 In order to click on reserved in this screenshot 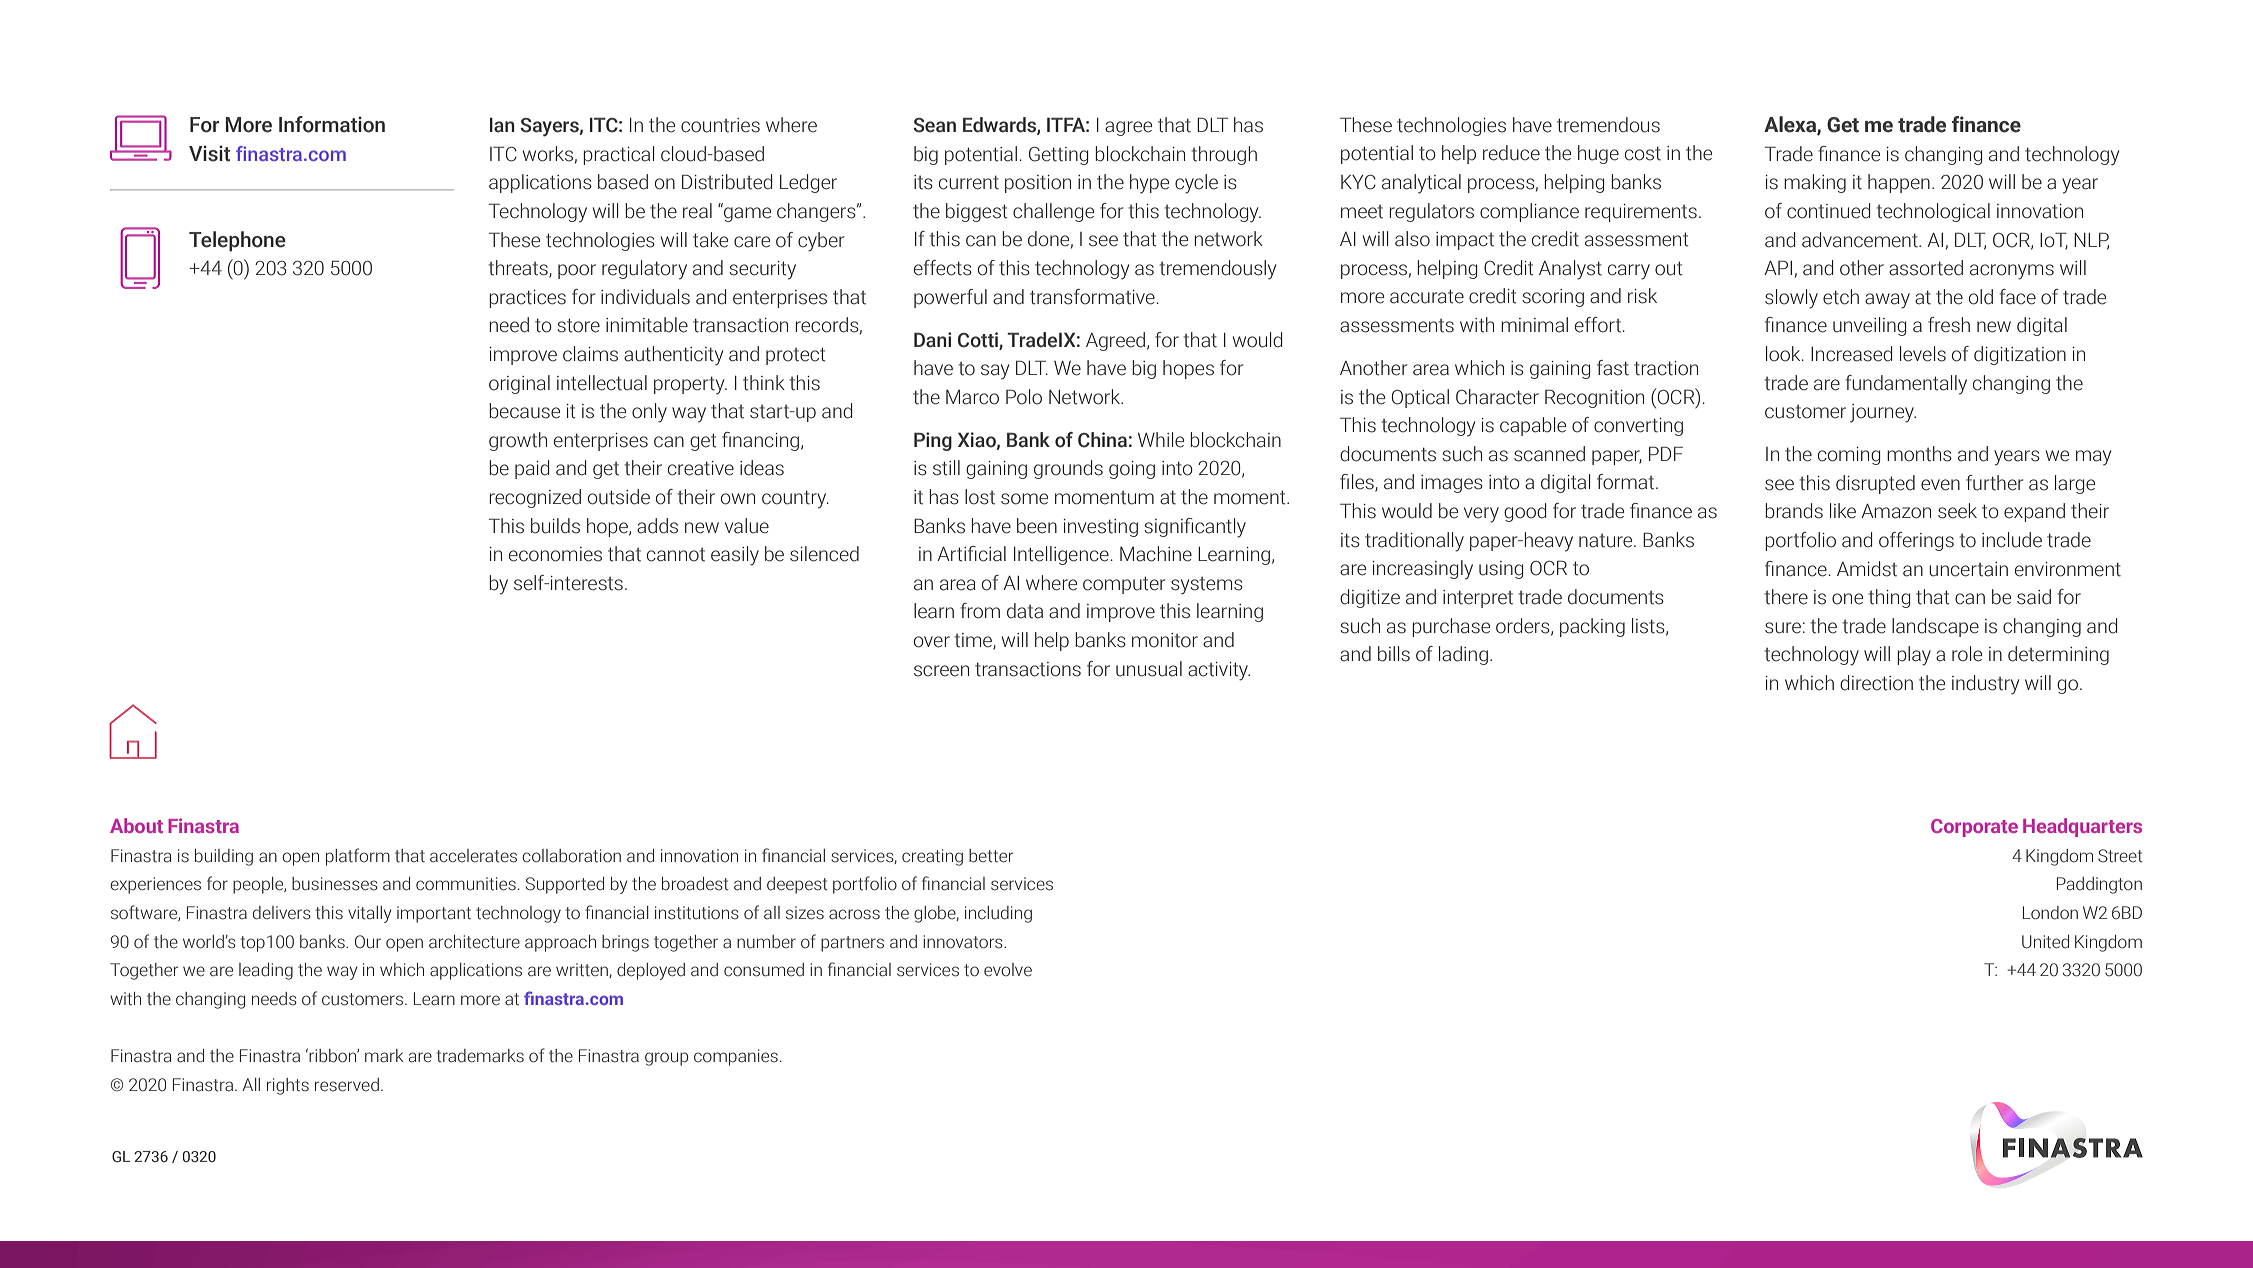, I will do `click(347, 1085)`.
